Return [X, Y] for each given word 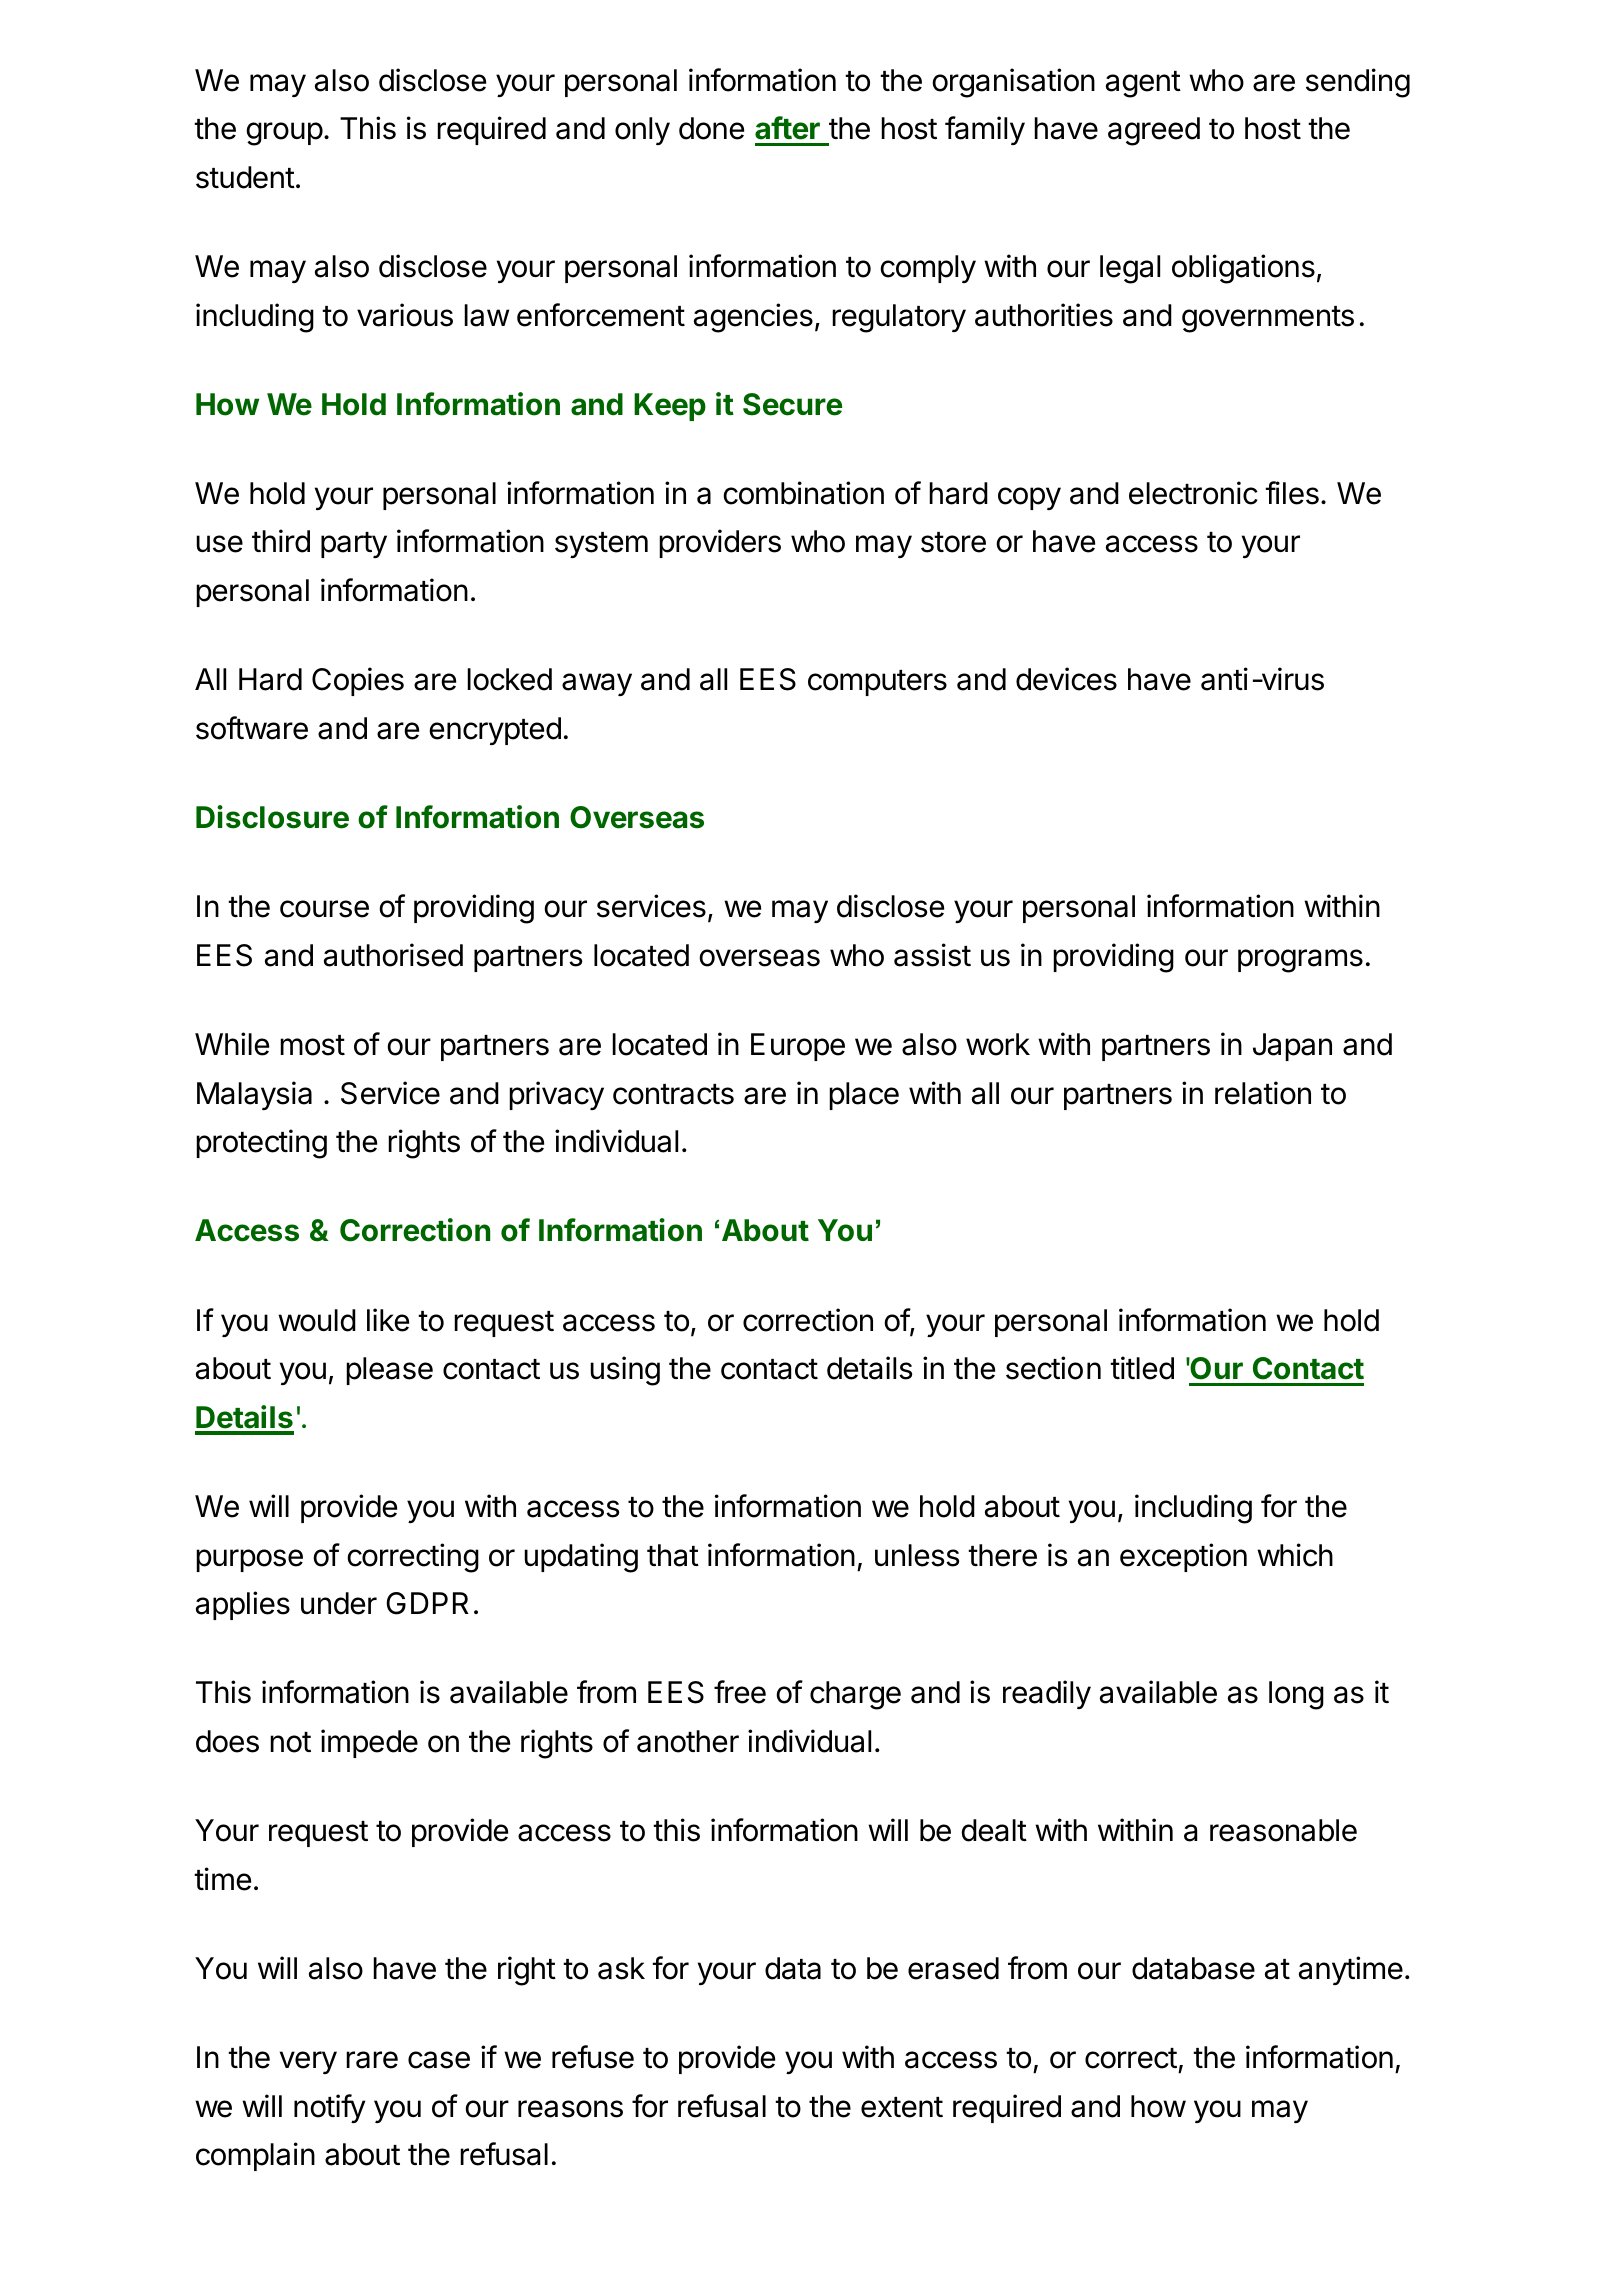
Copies [358, 681]
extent [902, 2107]
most [312, 1045]
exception [1183, 1557]
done [711, 128]
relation [1263, 1093]
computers [877, 683]
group [284, 134]
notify [329, 2108]
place [864, 1096]
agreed [1154, 131]
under [339, 1603]
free [740, 1692]
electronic [1193, 493]
